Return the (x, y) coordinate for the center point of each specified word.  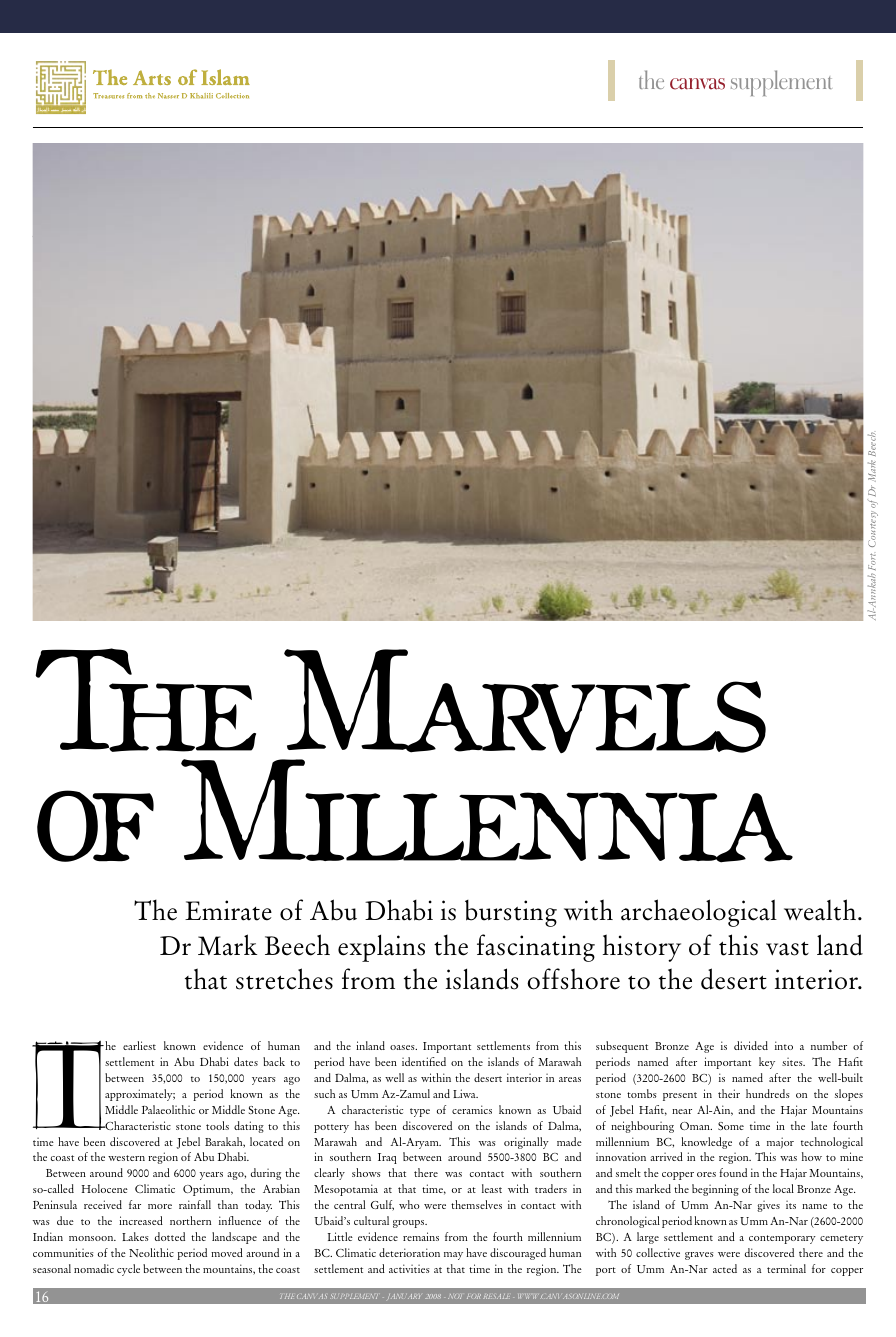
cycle (128, 1270)
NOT (455, 1296)
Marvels (525, 701)
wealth (820, 910)
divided (751, 1045)
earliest (139, 1045)
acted (725, 1268)
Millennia (487, 811)
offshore (573, 979)
